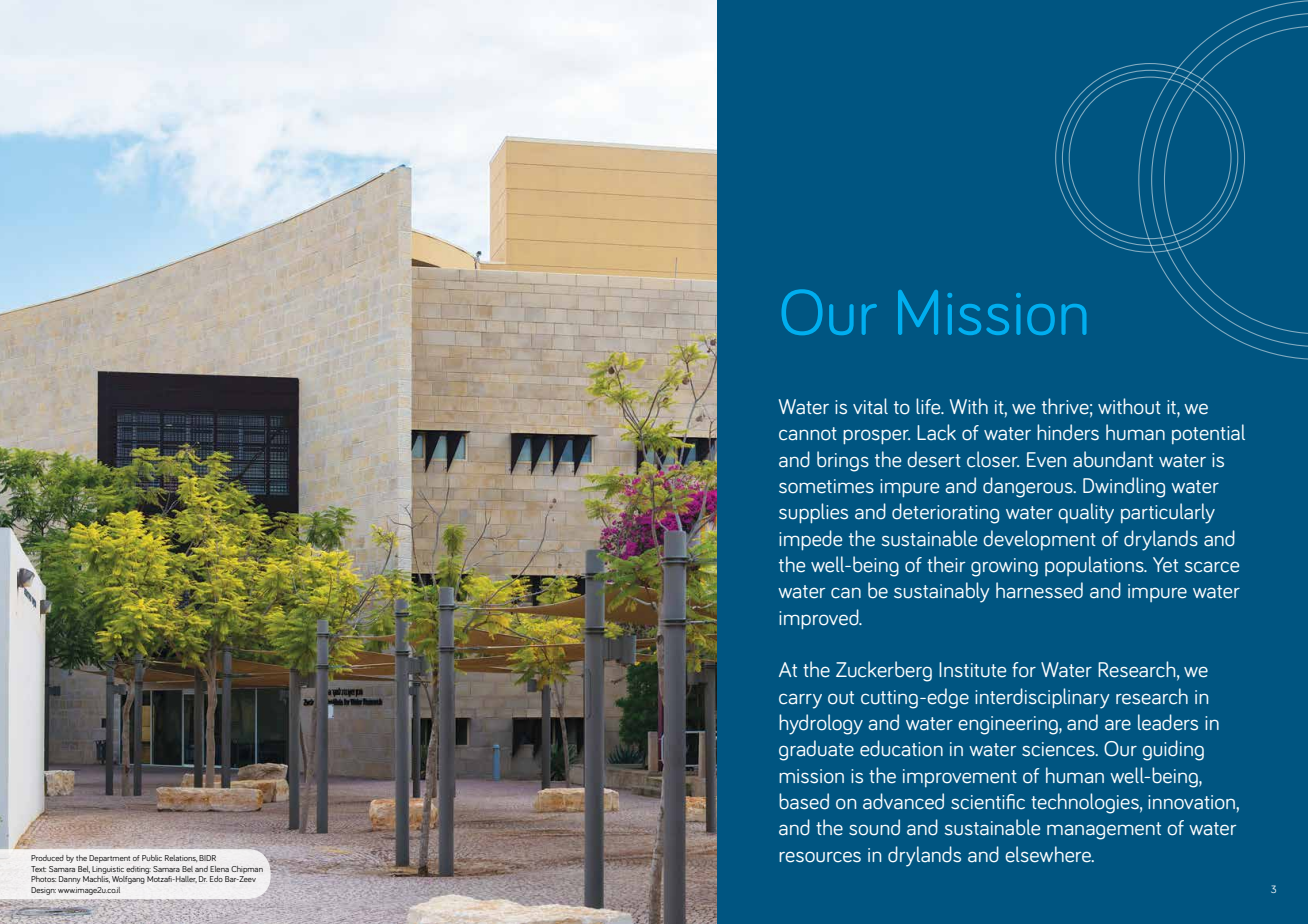 The width and height of the document is (1308, 924). I want to click on carry, so click(800, 701).
